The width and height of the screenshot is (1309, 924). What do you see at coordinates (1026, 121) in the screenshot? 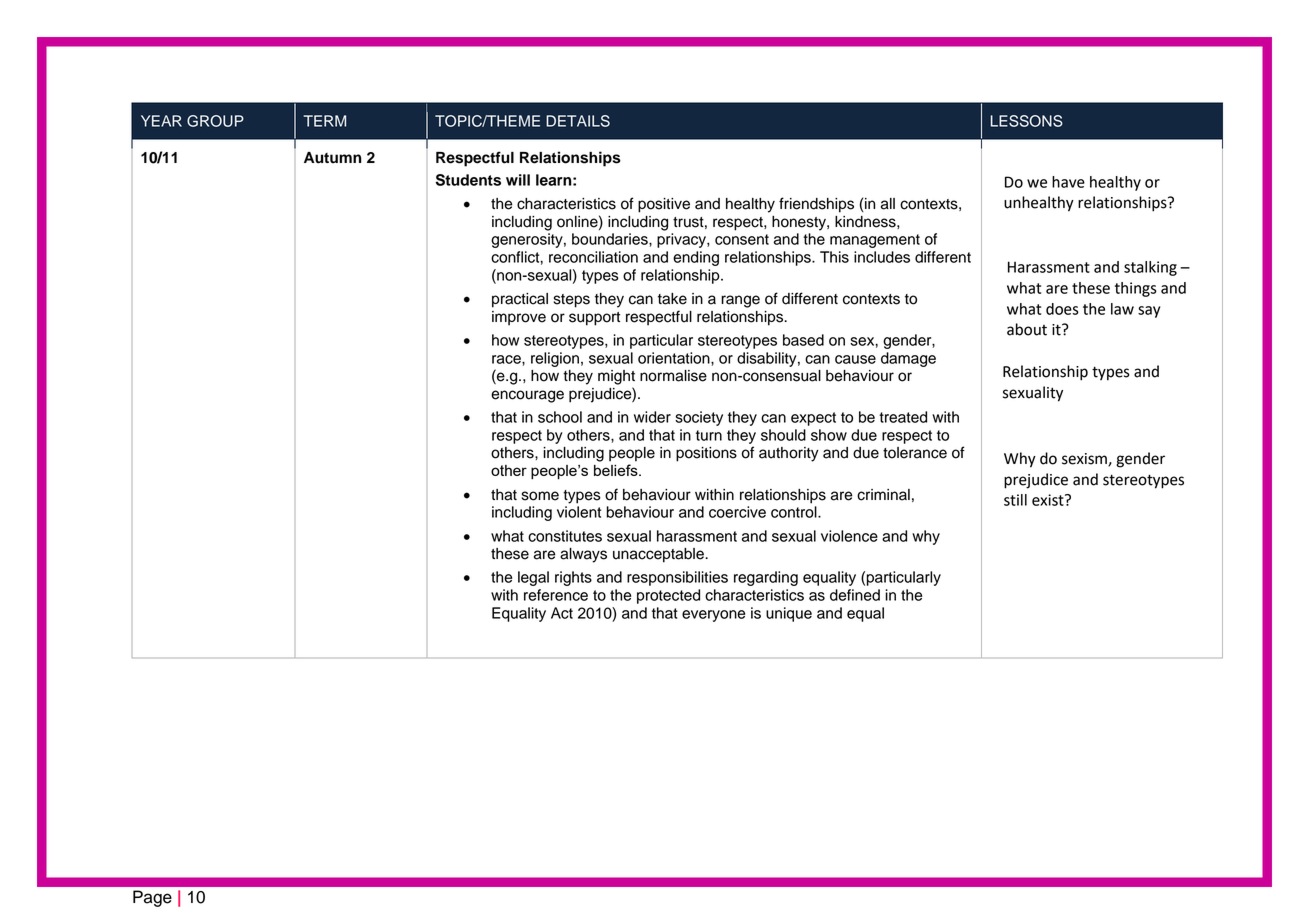
I see `LESSONS` at bounding box center [1026, 121].
